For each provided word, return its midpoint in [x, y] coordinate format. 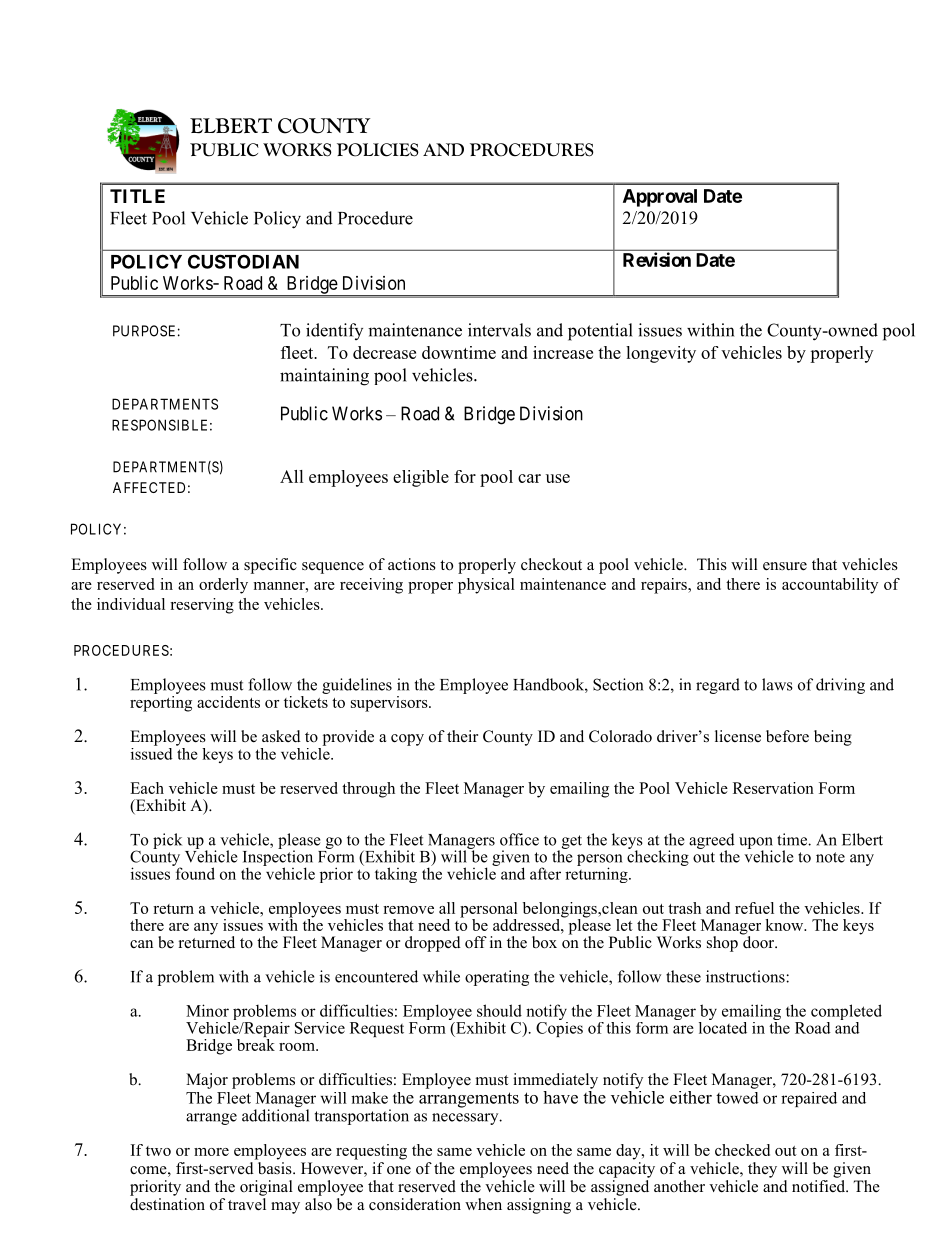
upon [756, 844]
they [762, 1170]
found [194, 872]
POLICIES [378, 150]
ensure [785, 566]
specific [270, 566]
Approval [660, 198]
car [529, 478]
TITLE [137, 196]
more [211, 1152]
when [483, 1204]
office [519, 839]
